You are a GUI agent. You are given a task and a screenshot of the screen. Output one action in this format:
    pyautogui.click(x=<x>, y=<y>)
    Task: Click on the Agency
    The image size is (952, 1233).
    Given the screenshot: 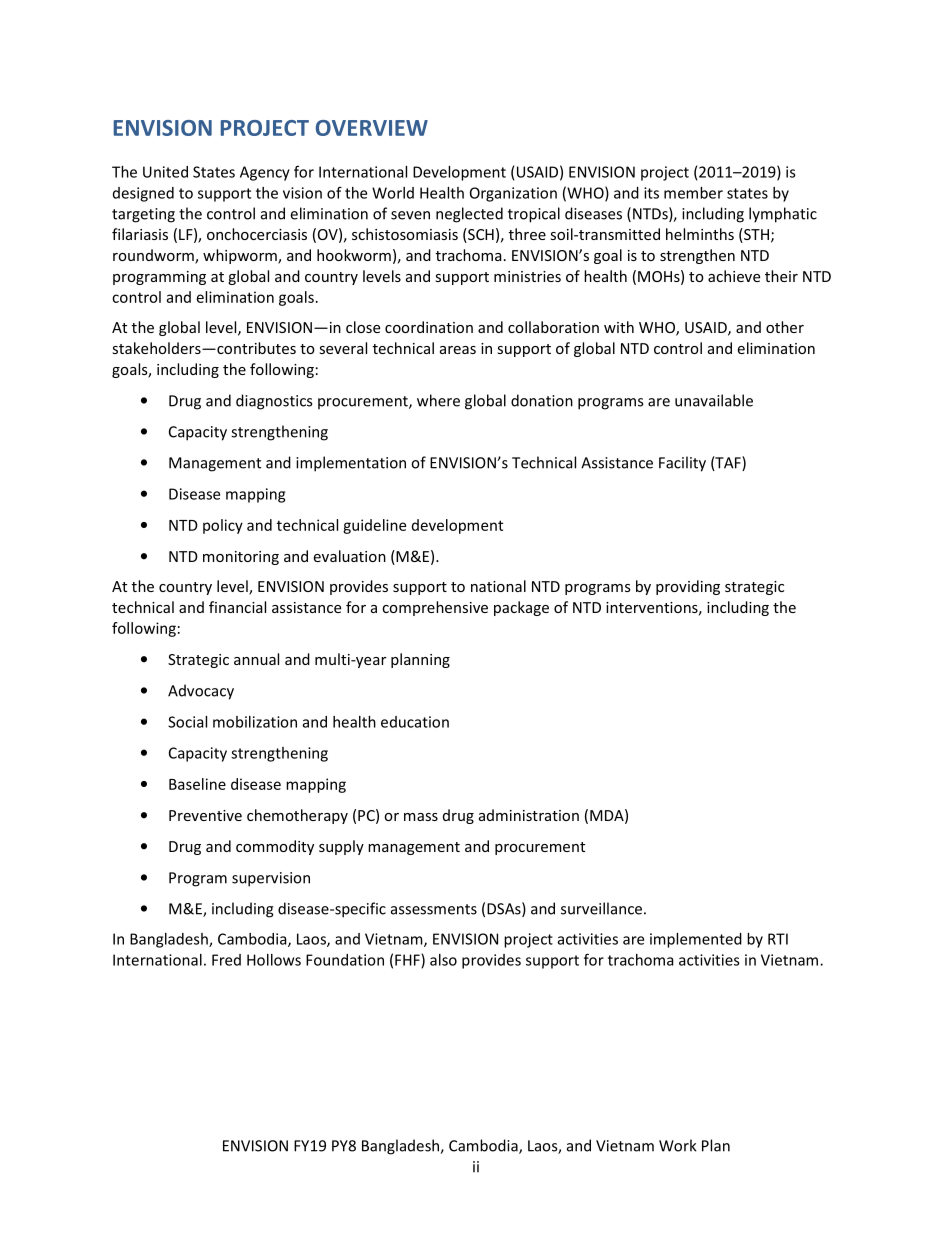 What is the action you would take?
    pyautogui.click(x=265, y=173)
